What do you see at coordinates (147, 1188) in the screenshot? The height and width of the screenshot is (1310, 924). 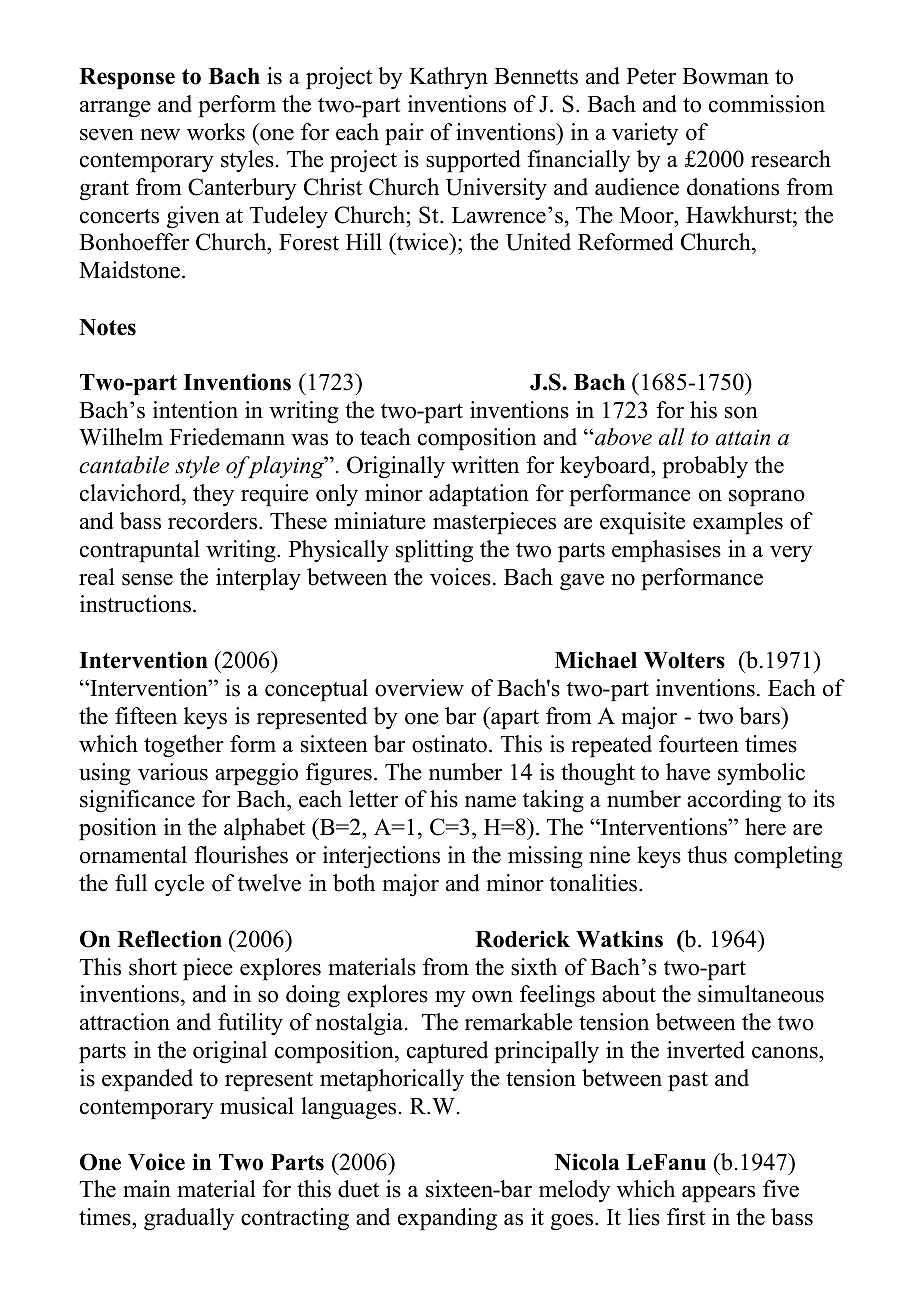 I see `main` at bounding box center [147, 1188].
